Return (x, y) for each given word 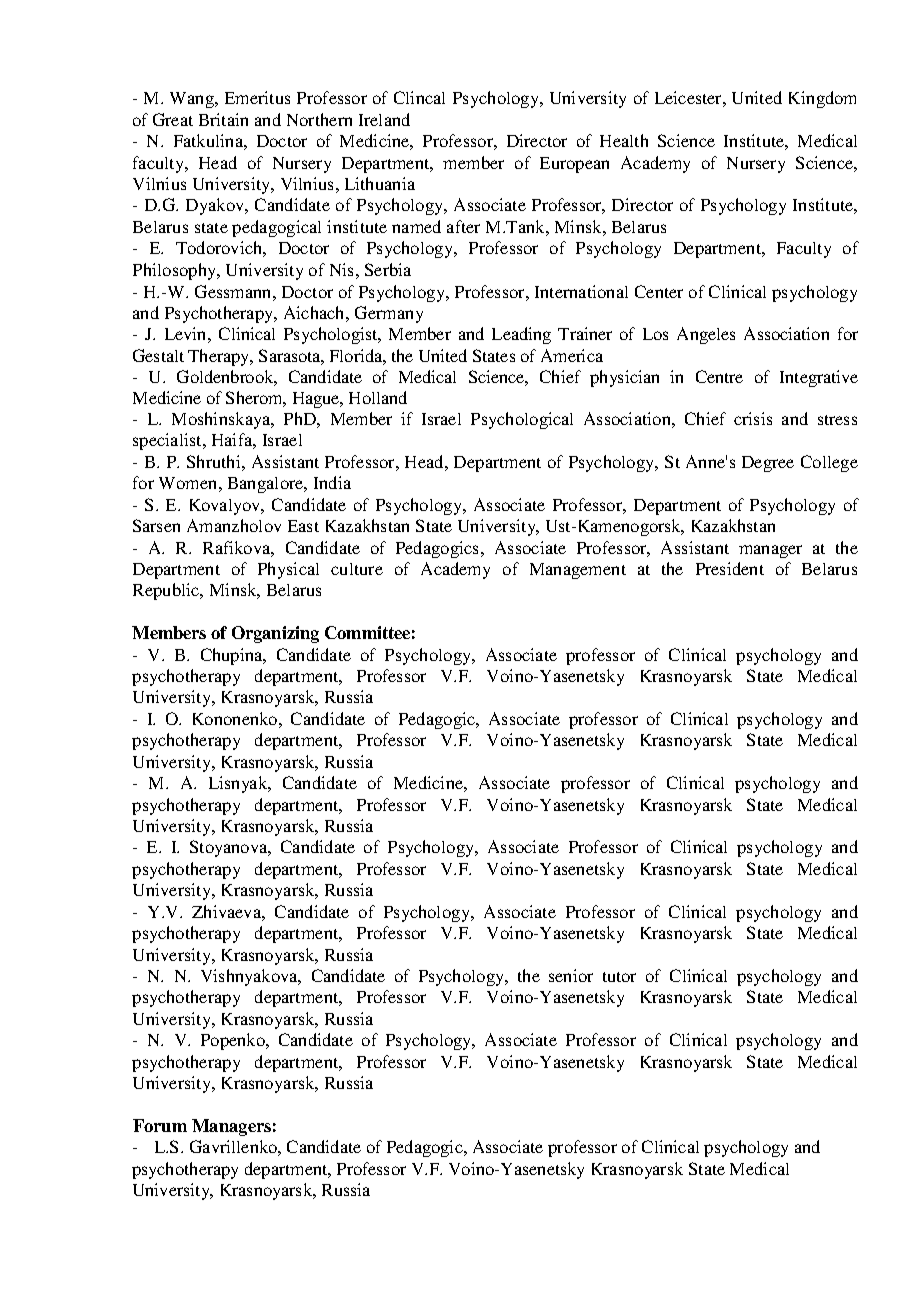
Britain (223, 119)
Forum (160, 1125)
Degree (768, 464)
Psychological (522, 420)
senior (571, 975)
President (730, 568)
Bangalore (267, 485)
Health (624, 140)
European (574, 165)
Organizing (275, 634)
